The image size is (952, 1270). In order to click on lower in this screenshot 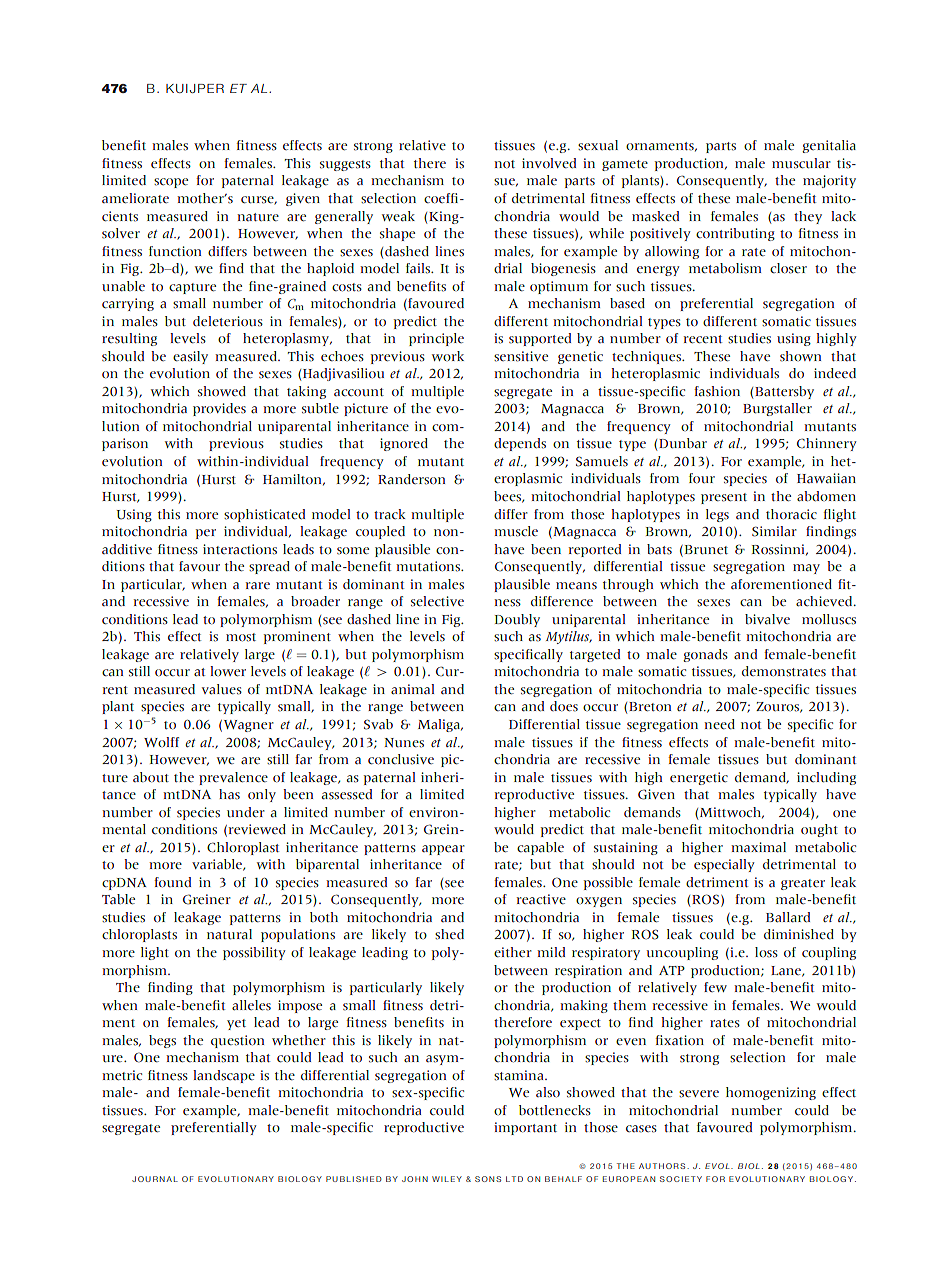, I will do `click(228, 671)`.
